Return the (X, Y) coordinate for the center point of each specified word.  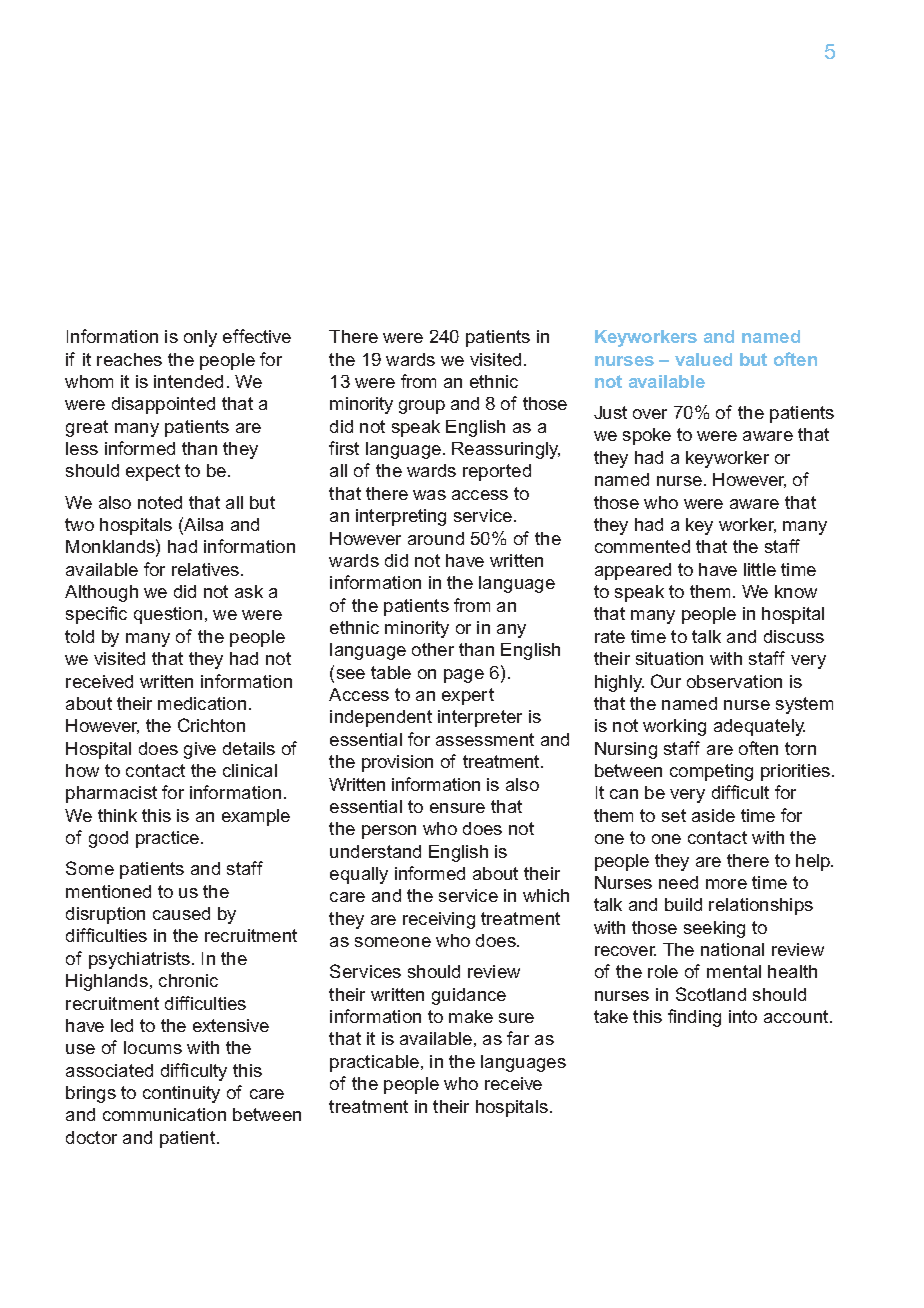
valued (703, 359)
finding (694, 1018)
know (796, 591)
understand (375, 851)
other (433, 649)
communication (164, 1114)
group (422, 407)
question (168, 615)
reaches (129, 359)
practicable (376, 1063)
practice (169, 839)
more (726, 884)
